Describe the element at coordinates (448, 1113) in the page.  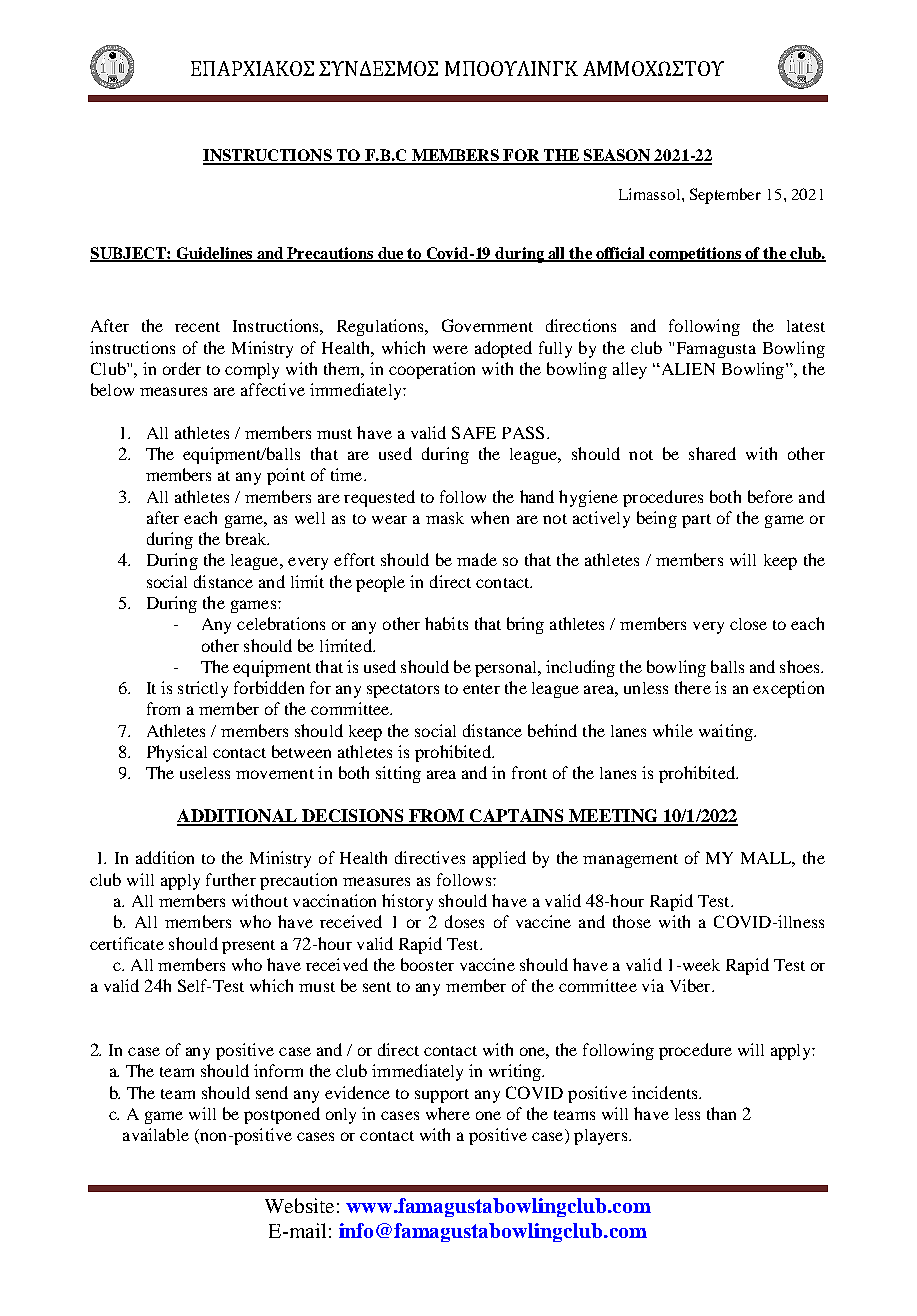
I see `where` at that location.
